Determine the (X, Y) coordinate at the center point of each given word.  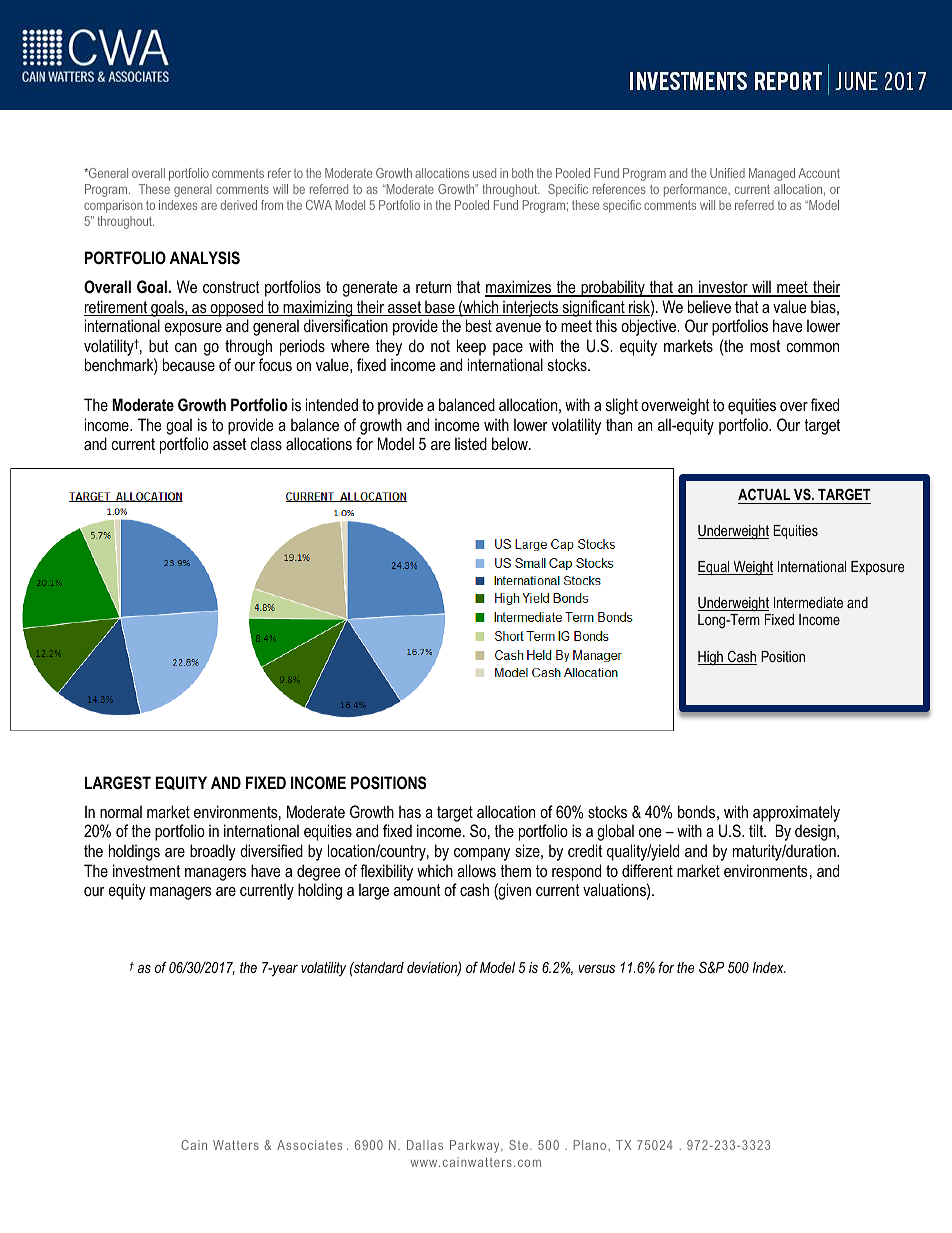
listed (471, 443)
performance (697, 190)
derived (239, 205)
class (266, 443)
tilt (757, 830)
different (647, 870)
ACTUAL (765, 496)
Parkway (476, 1146)
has (410, 811)
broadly (213, 852)
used (484, 173)
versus (597, 969)
